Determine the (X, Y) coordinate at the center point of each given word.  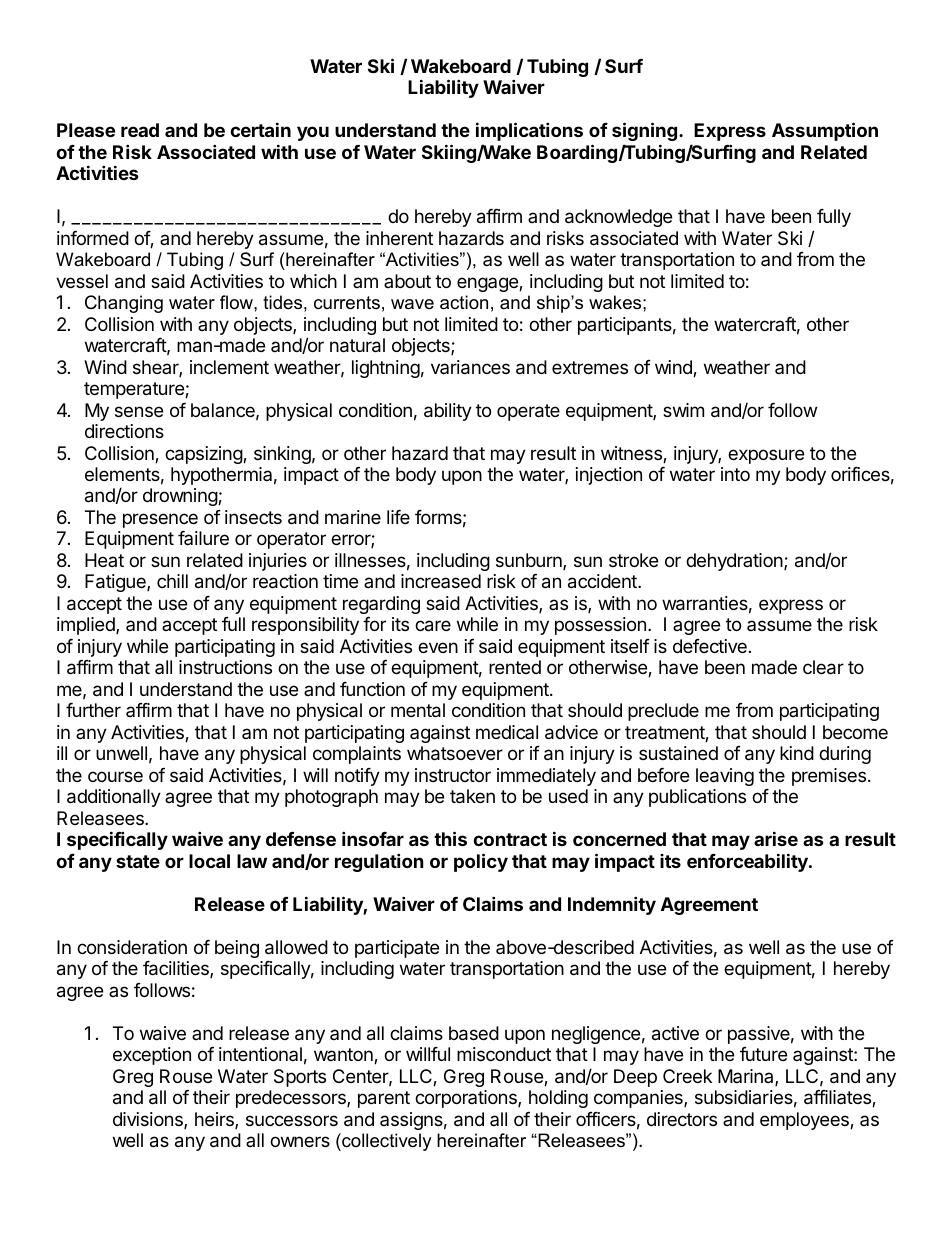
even (438, 647)
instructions (225, 667)
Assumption (825, 131)
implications (529, 131)
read (140, 130)
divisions (149, 1120)
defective (710, 646)
